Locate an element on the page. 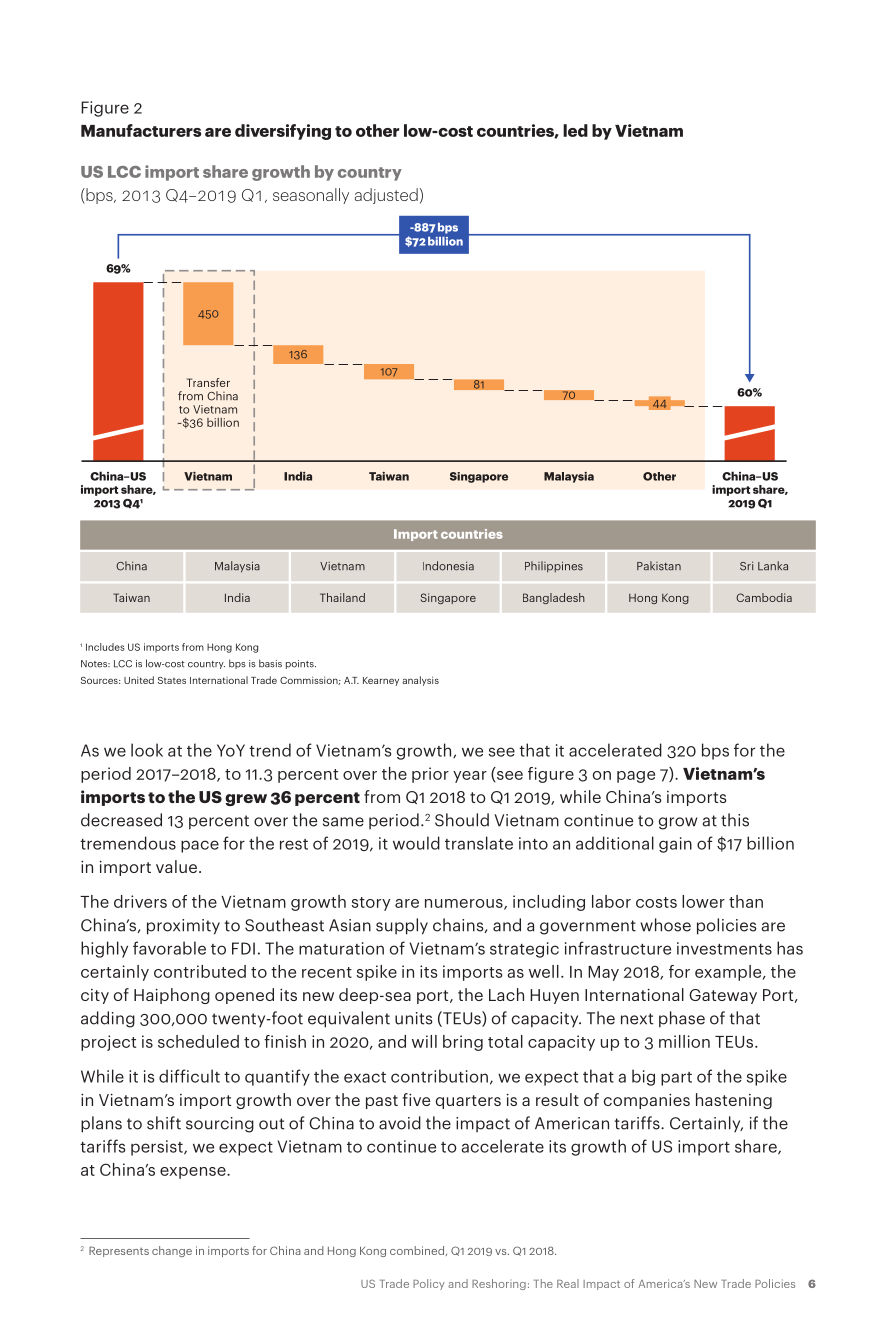  Manufacturers is located at coordinates (141, 130).
